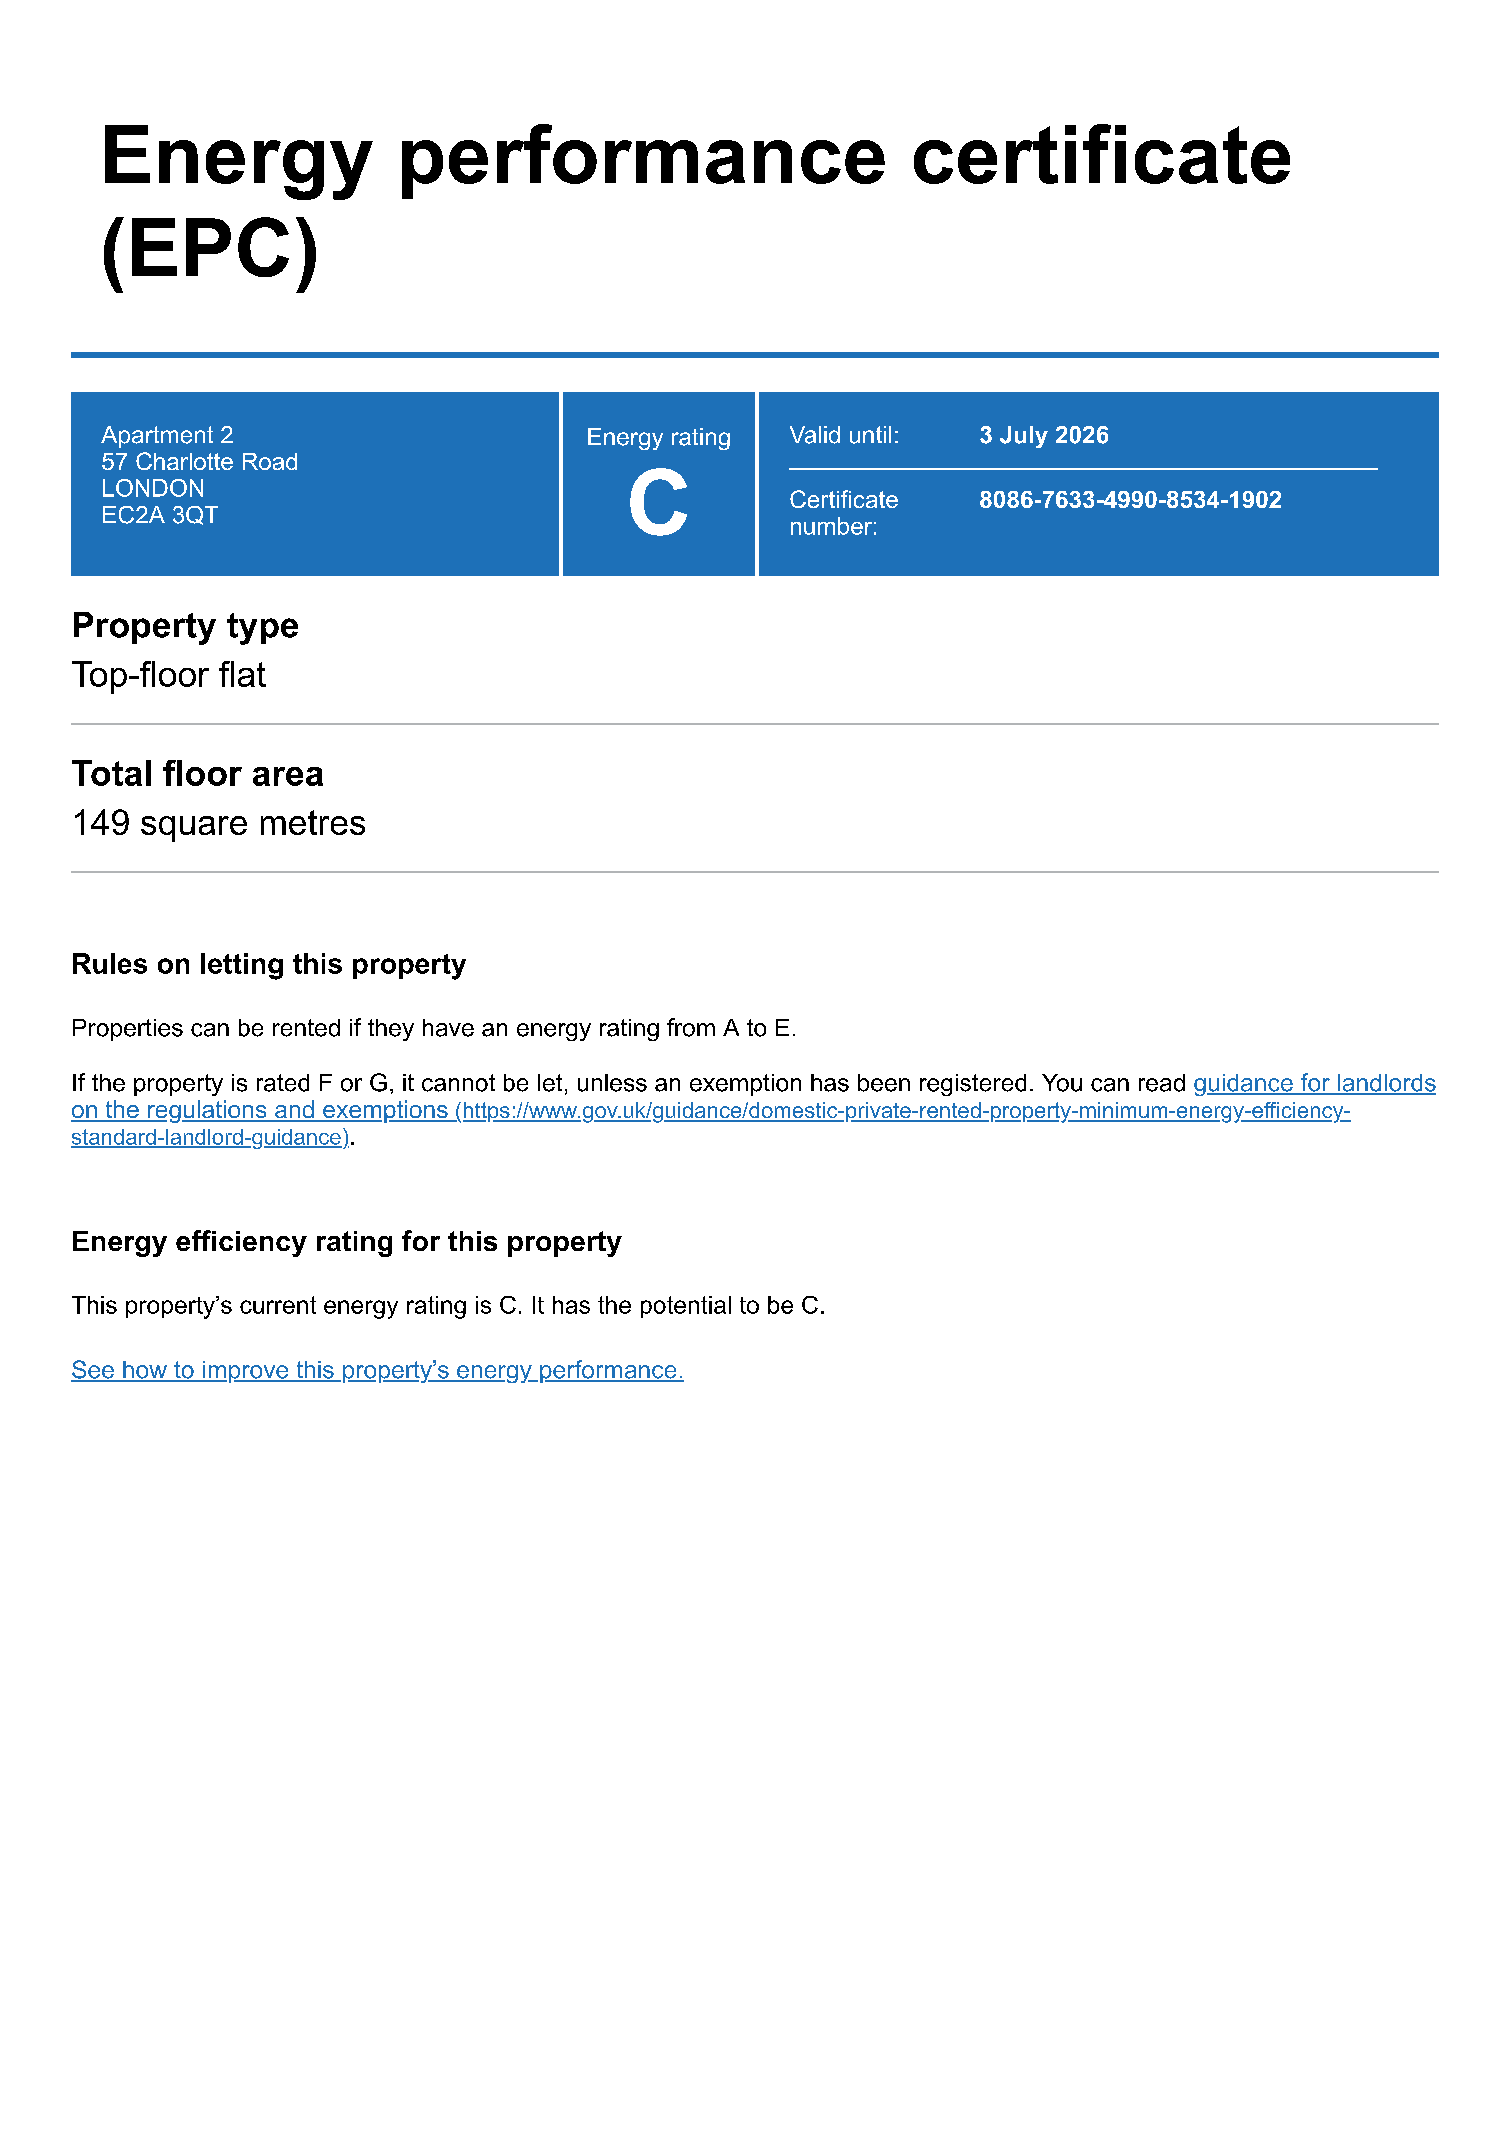  I want to click on EPC, so click(210, 247).
